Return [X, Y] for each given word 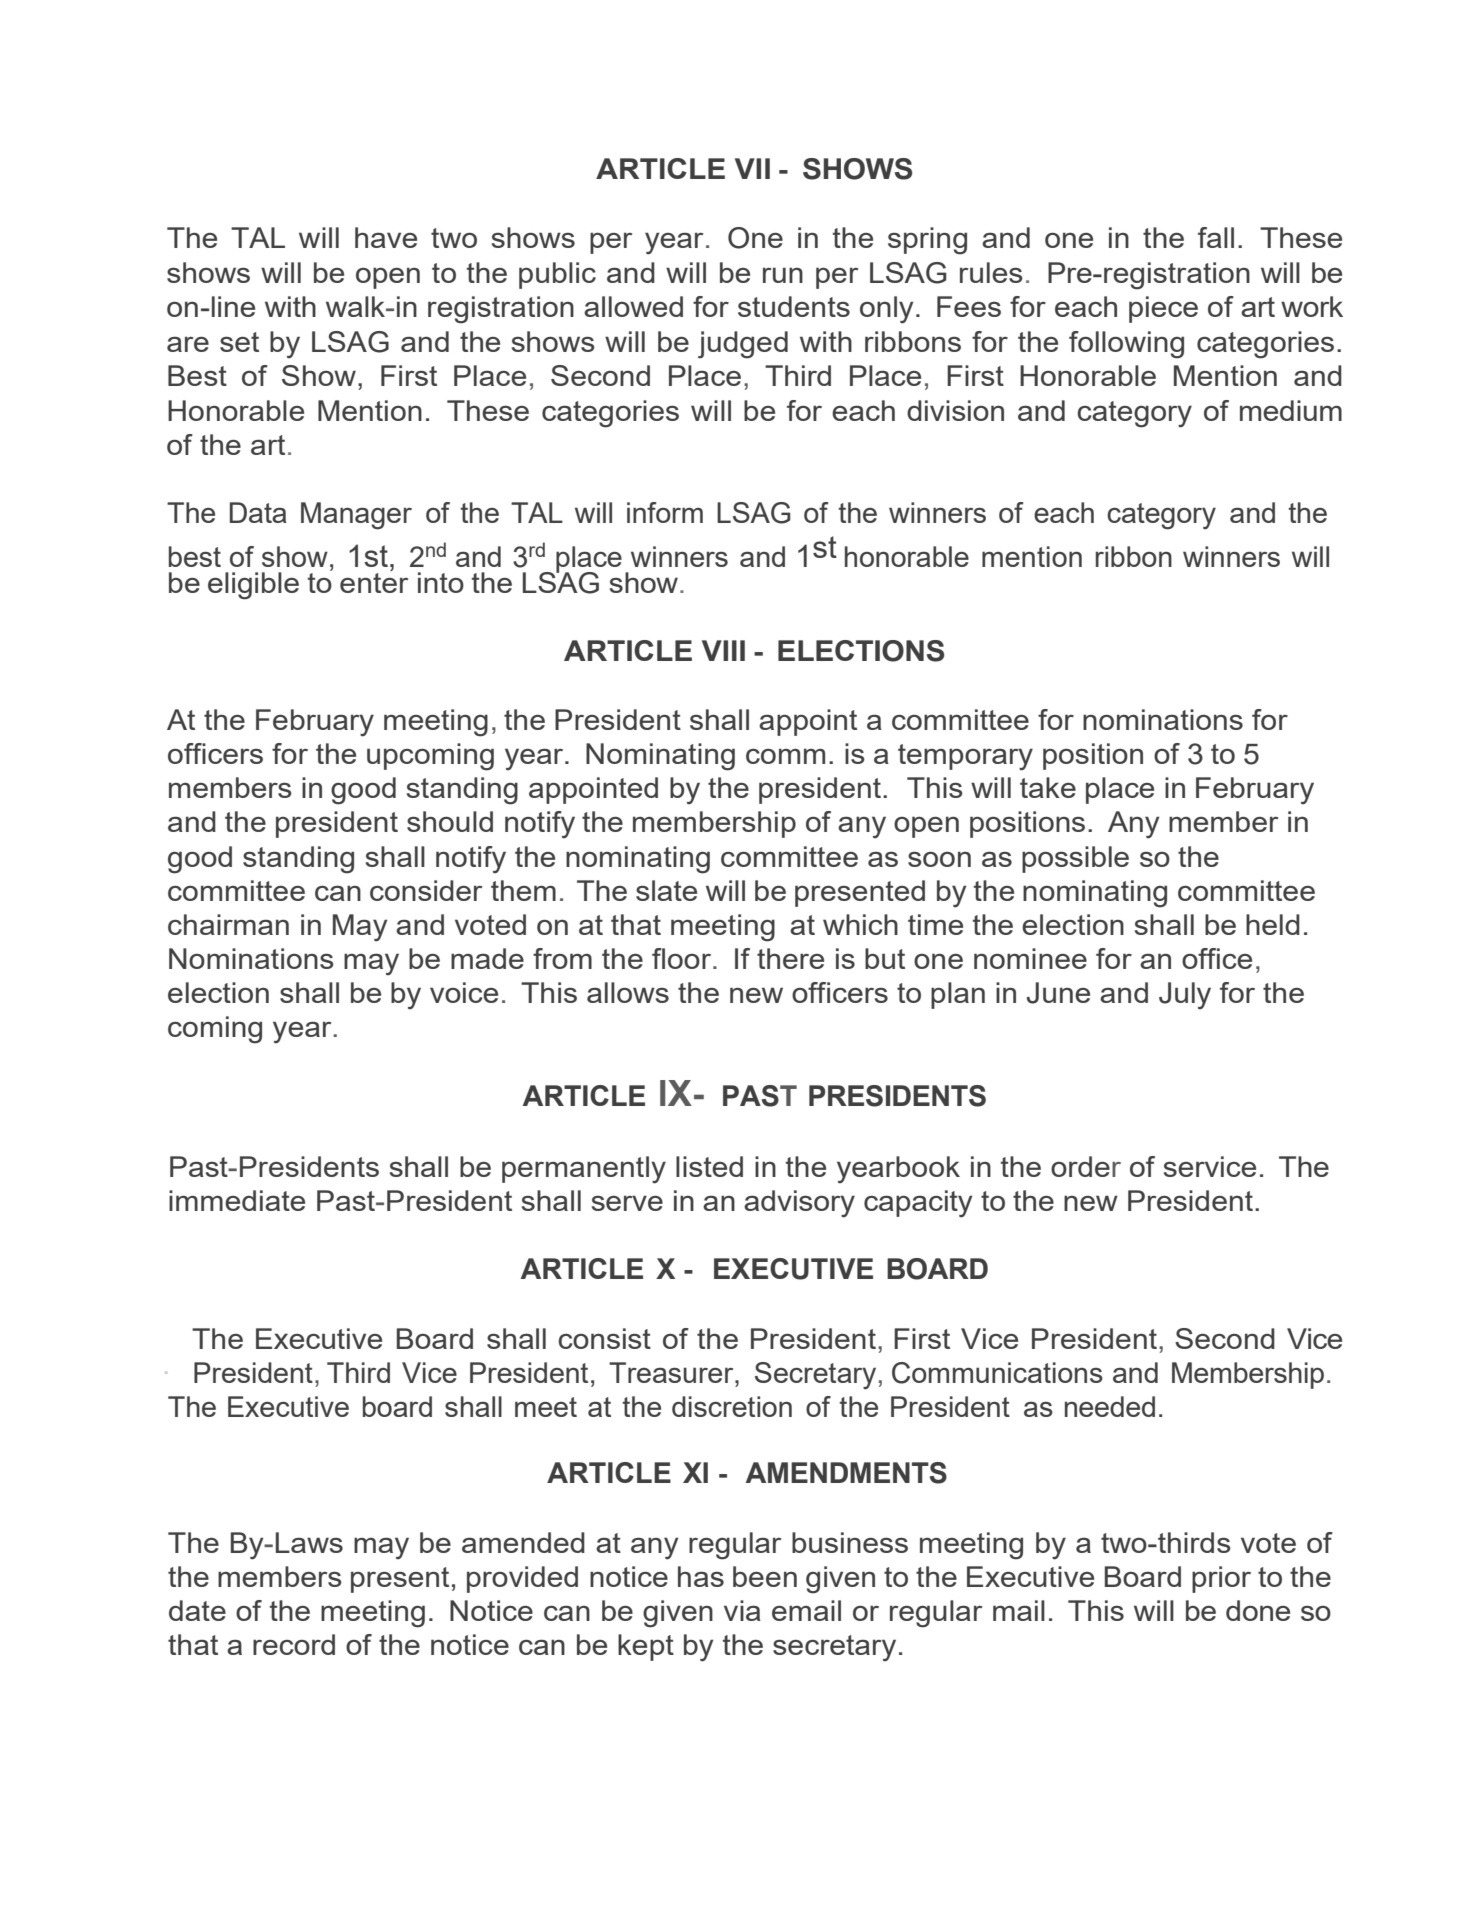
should [450, 821]
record [294, 1644]
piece [1163, 309]
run [783, 275]
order [1086, 1166]
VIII [723, 650]
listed [709, 1166]
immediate [237, 1200]
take [1048, 787]
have [386, 237]
